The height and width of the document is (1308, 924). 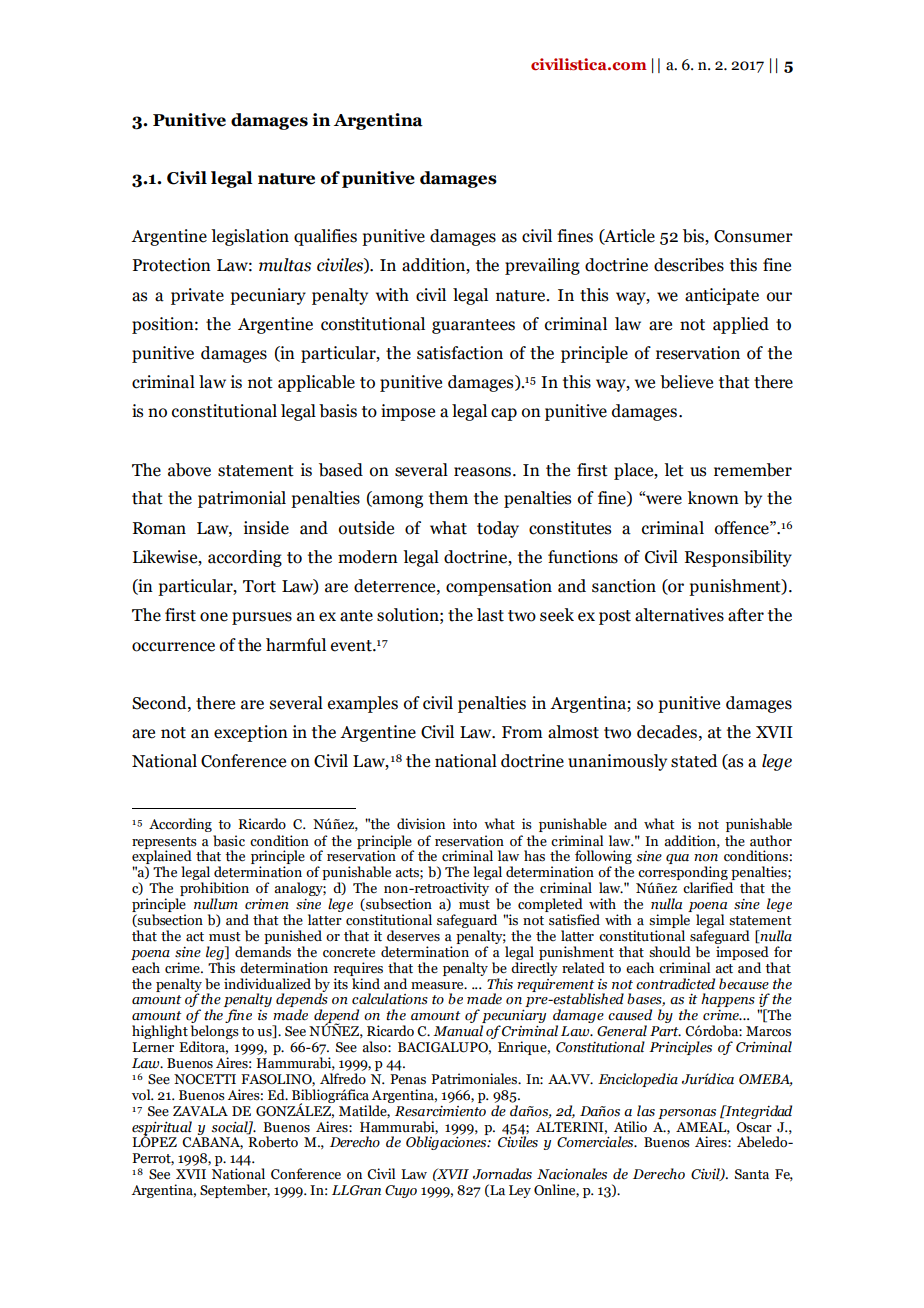 I want to click on Ley, so click(x=520, y=1191).
